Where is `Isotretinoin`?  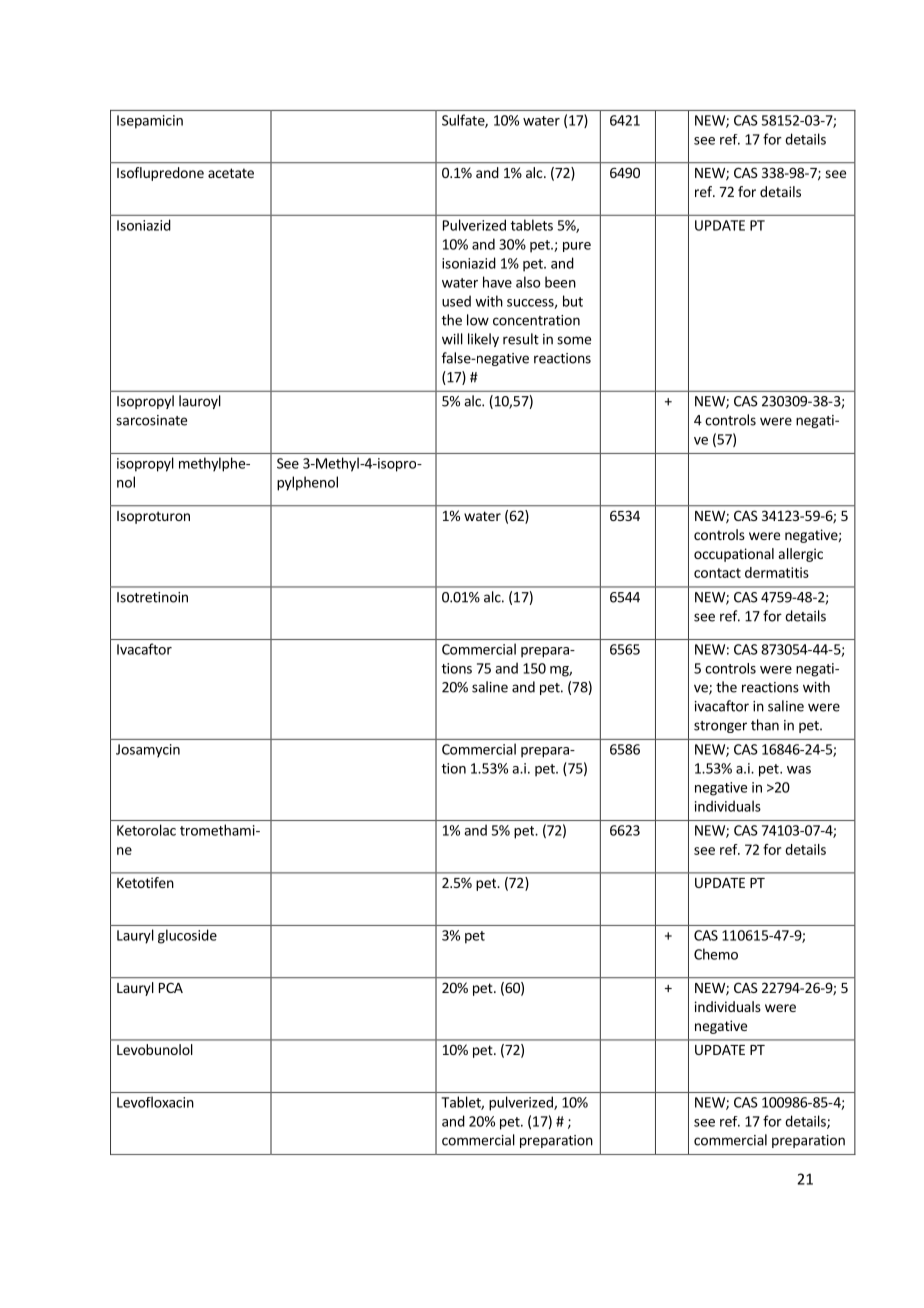
Isotretinoin is located at coordinates (152, 597).
